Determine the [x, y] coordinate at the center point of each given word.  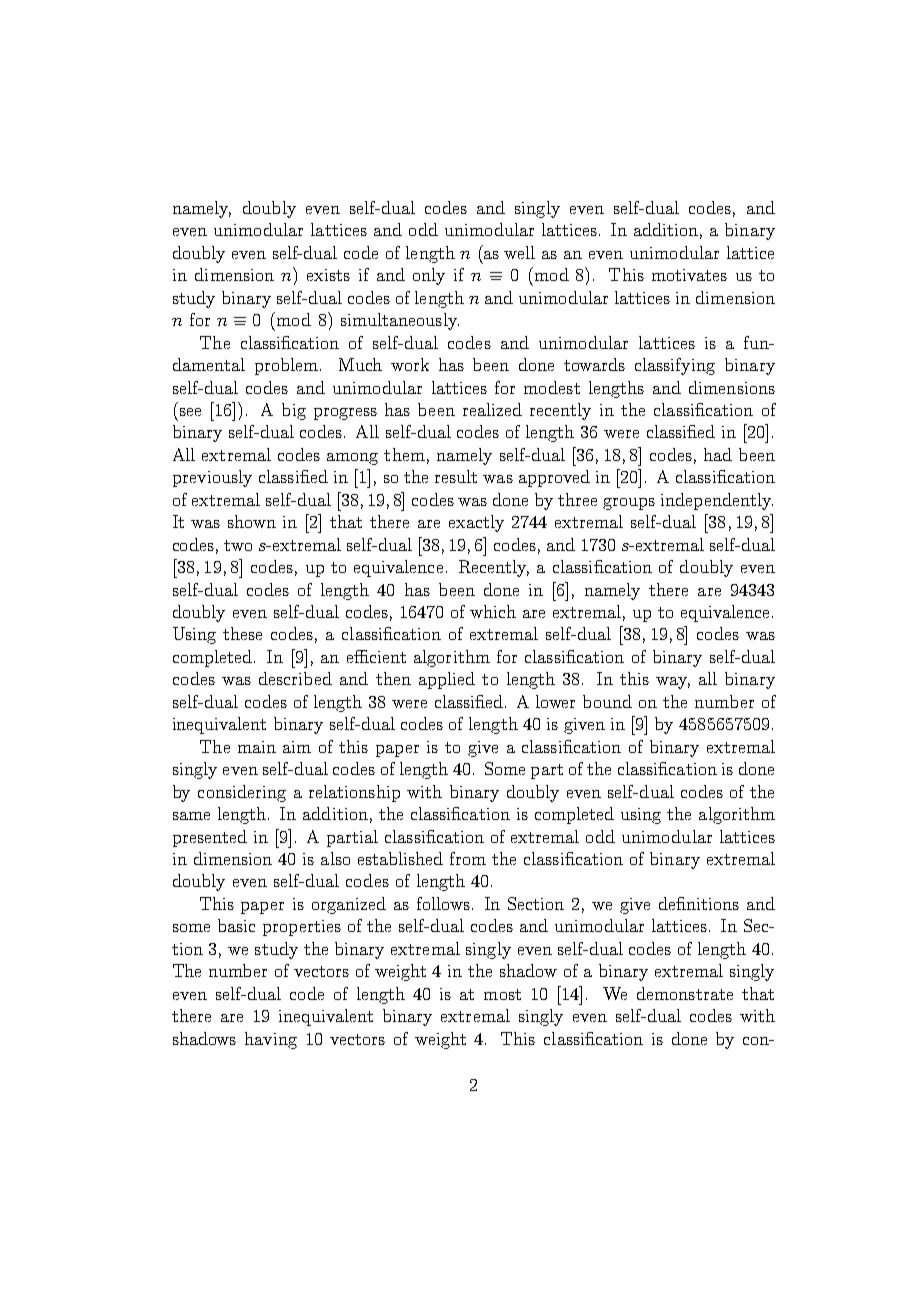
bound [607, 701]
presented [210, 838]
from [468, 858]
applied [447, 680]
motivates [689, 275]
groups [629, 504]
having [271, 1040]
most [502, 994]
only [429, 276]
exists [328, 275]
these [242, 633]
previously [212, 478]
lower [555, 701]
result [456, 476]
